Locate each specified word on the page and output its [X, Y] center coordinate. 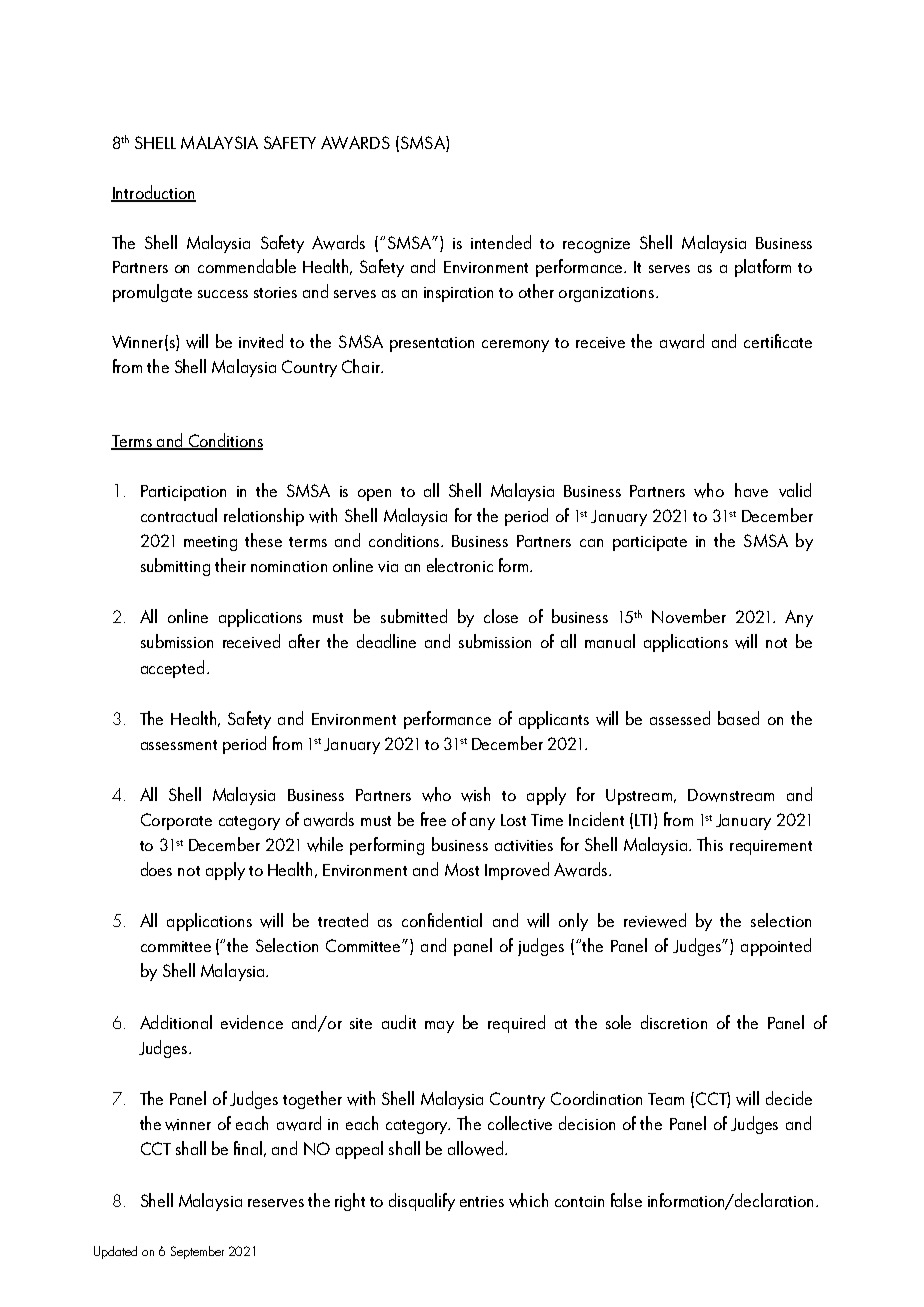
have [751, 490]
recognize [596, 245]
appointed [776, 947]
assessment [179, 745]
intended [501, 242]
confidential [442, 920]
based [738, 718]
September [197, 1252]
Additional [176, 1022]
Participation [183, 493]
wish [475, 794]
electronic [460, 565]
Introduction [153, 193]
